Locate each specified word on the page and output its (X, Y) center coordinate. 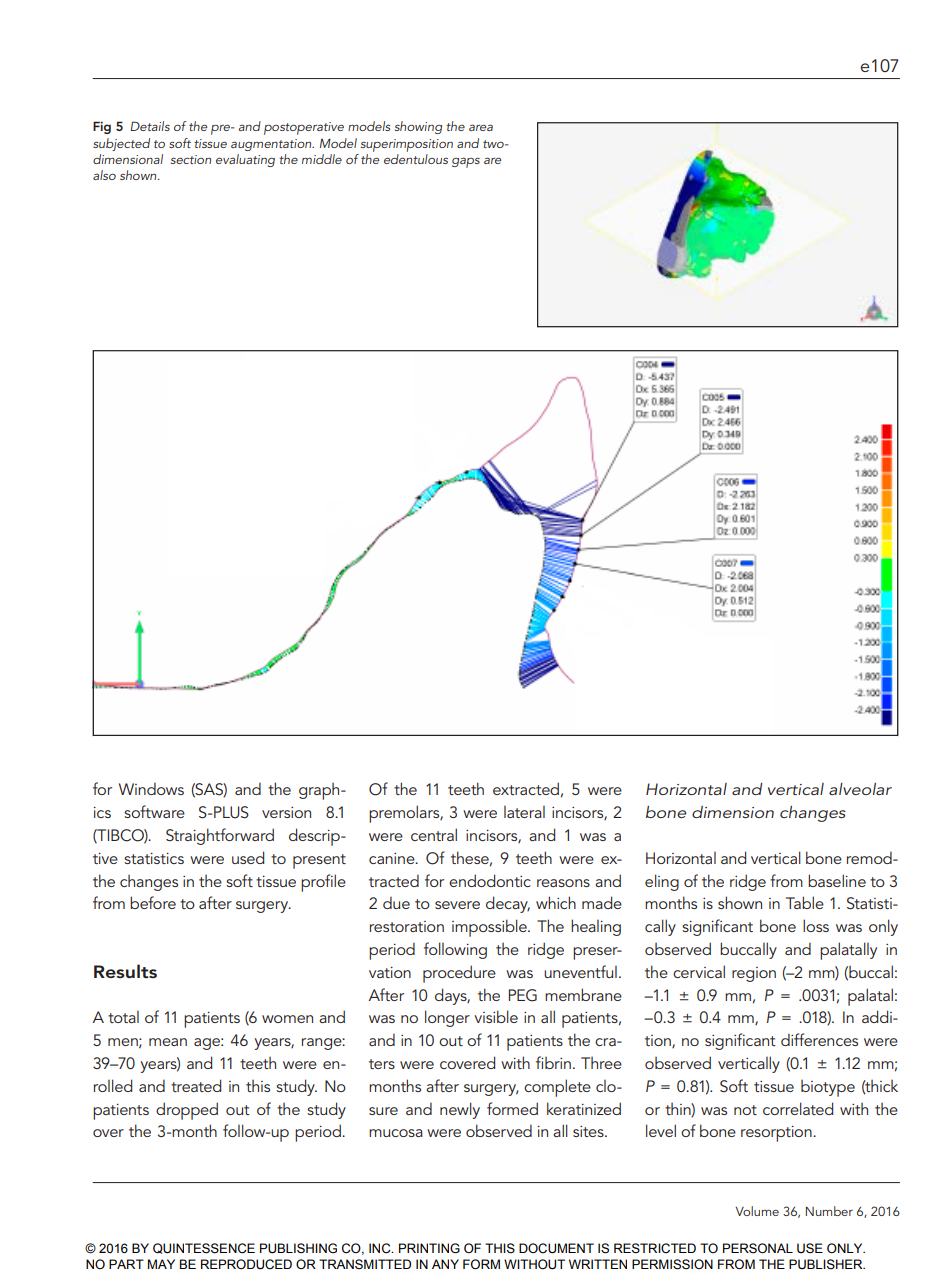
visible (496, 1016)
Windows (151, 788)
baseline (837, 880)
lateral (524, 812)
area (481, 127)
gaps (466, 162)
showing (418, 127)
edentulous (416, 159)
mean (168, 1042)
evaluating (245, 160)
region (754, 974)
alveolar (860, 789)
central (434, 834)
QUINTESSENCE (204, 1248)
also (104, 175)
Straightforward (220, 836)
